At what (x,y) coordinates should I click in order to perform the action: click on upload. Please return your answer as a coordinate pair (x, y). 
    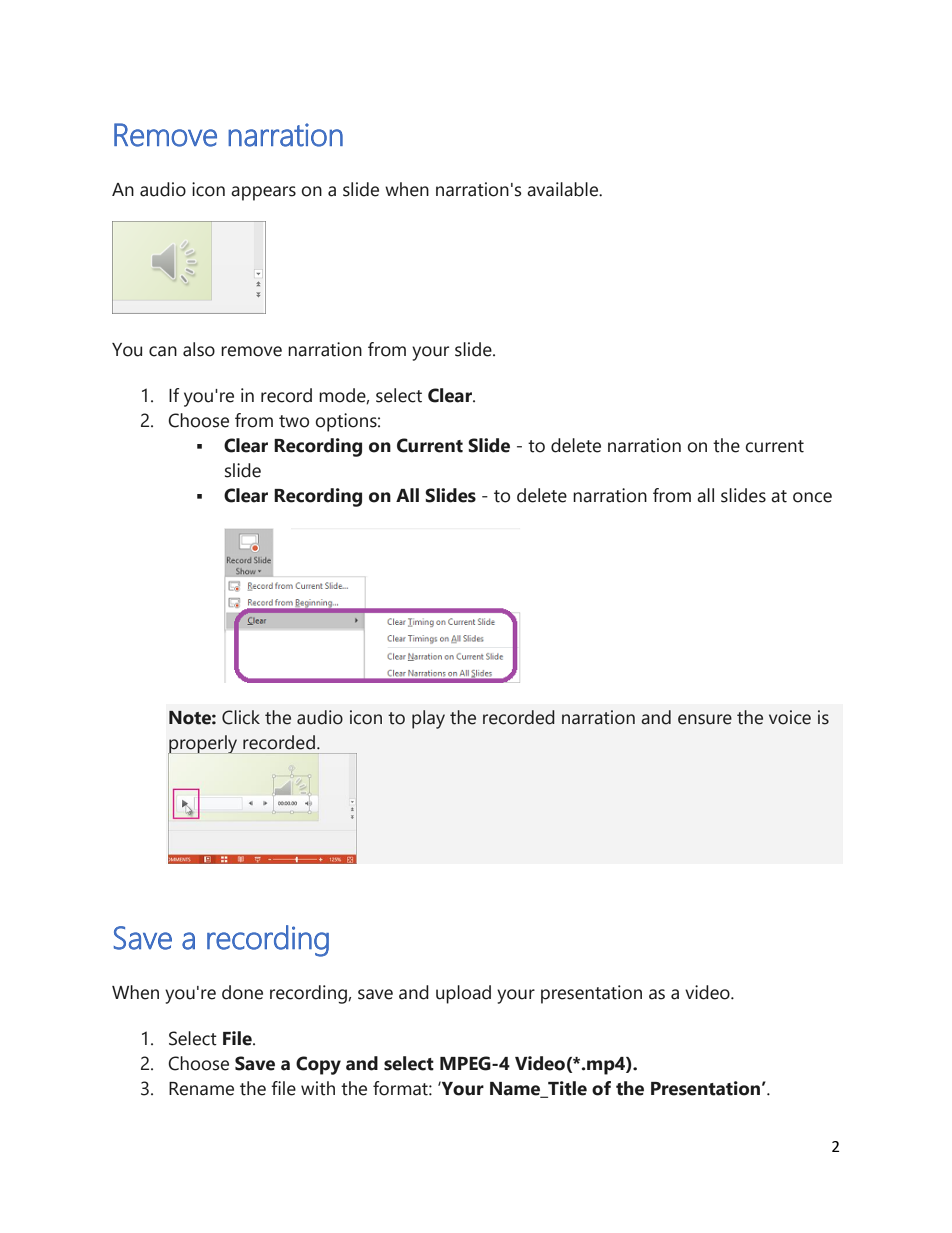
    Looking at the image, I should click on (463, 994).
